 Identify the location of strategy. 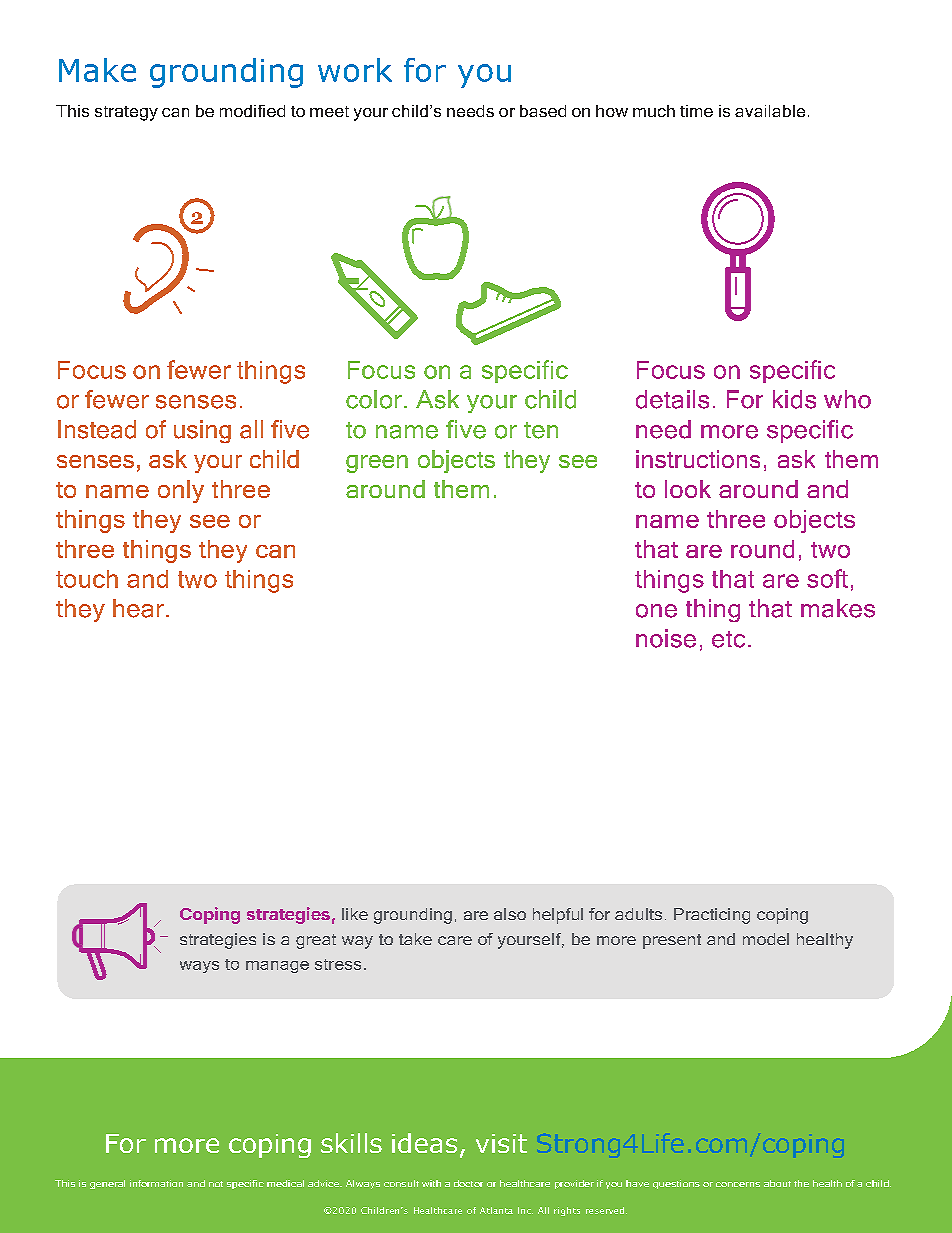
(126, 113).
